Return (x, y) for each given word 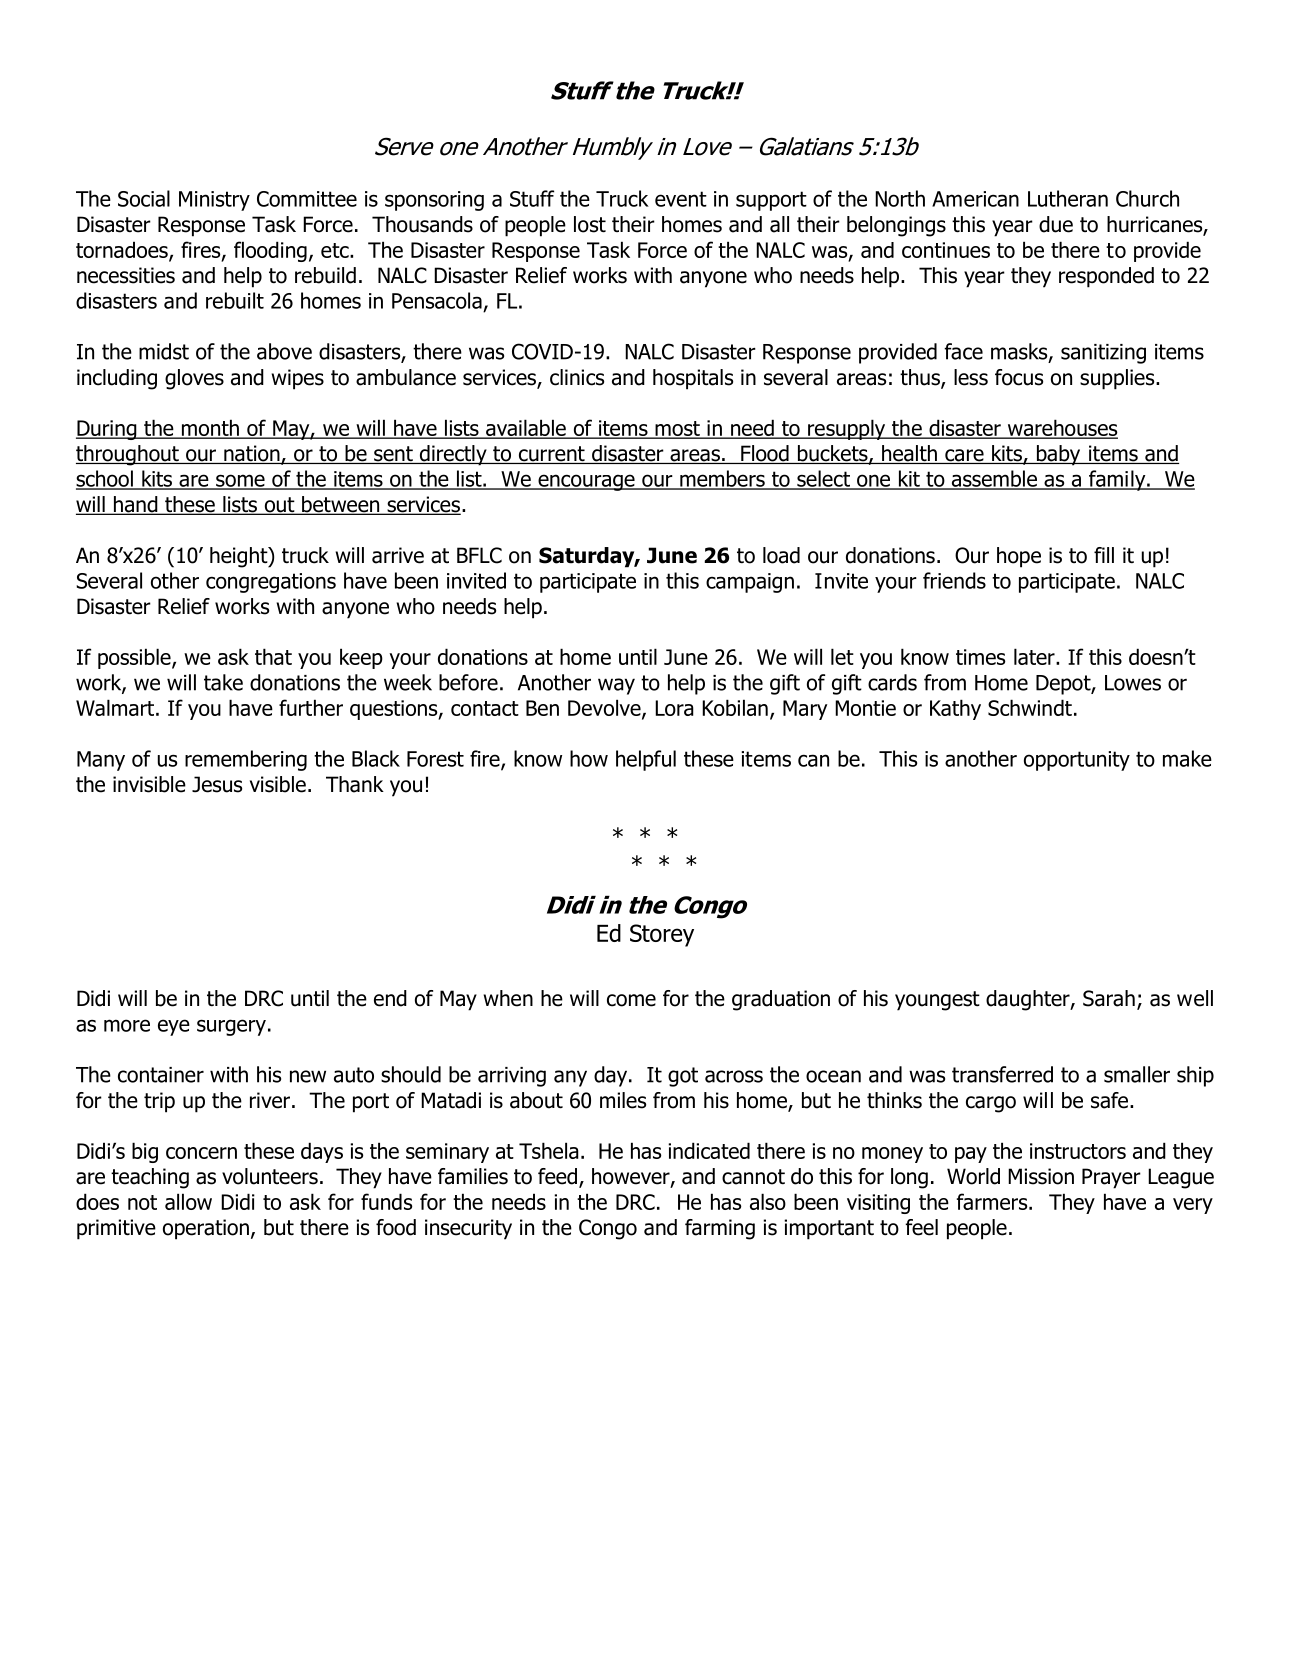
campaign (750, 583)
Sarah (1109, 998)
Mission (1041, 1176)
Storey (662, 935)
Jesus (217, 784)
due (1056, 224)
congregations (271, 583)
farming (720, 1229)
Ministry (214, 201)
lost (590, 224)
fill (1104, 555)
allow (188, 1201)
